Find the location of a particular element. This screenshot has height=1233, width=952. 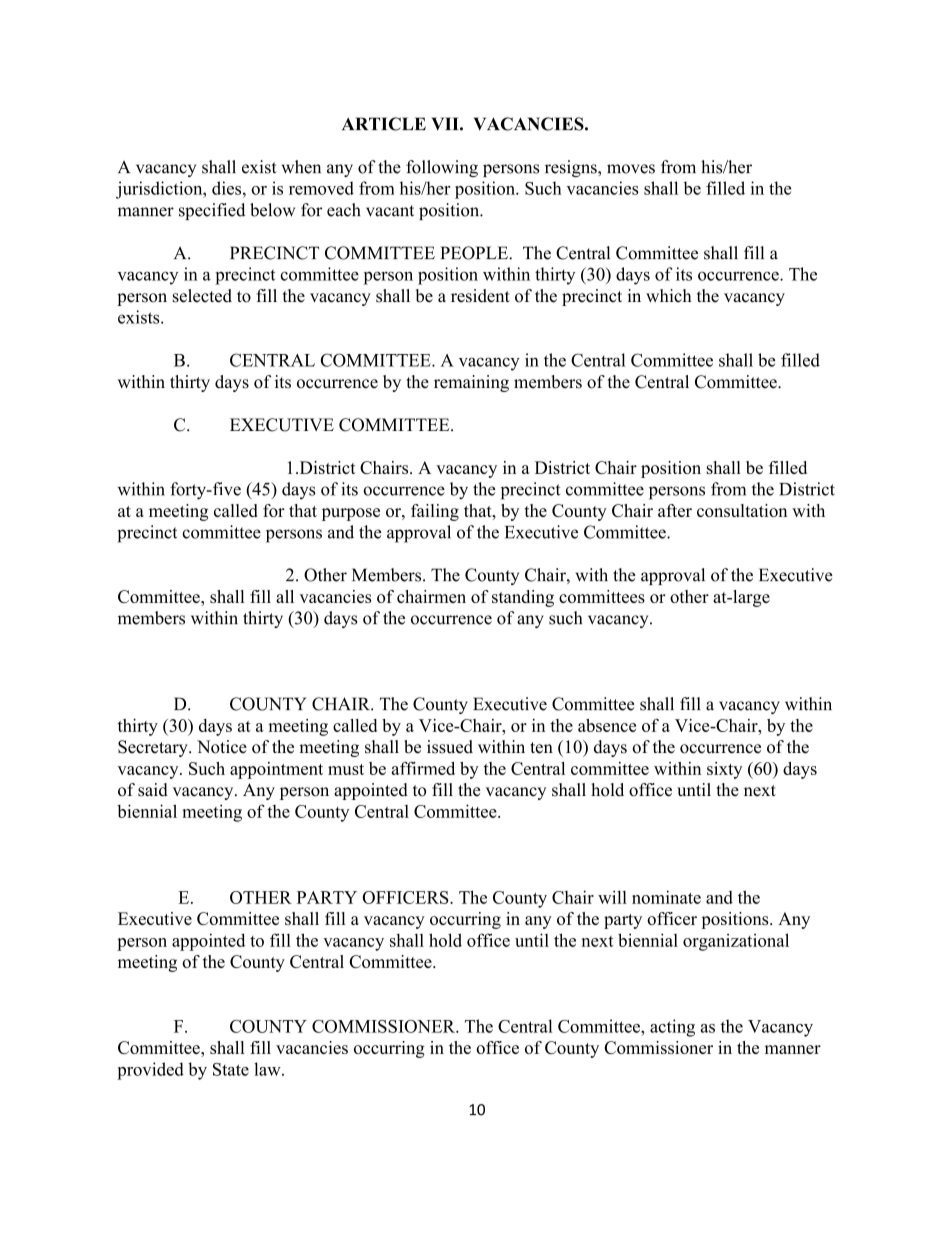

dies is located at coordinates (228, 188).
